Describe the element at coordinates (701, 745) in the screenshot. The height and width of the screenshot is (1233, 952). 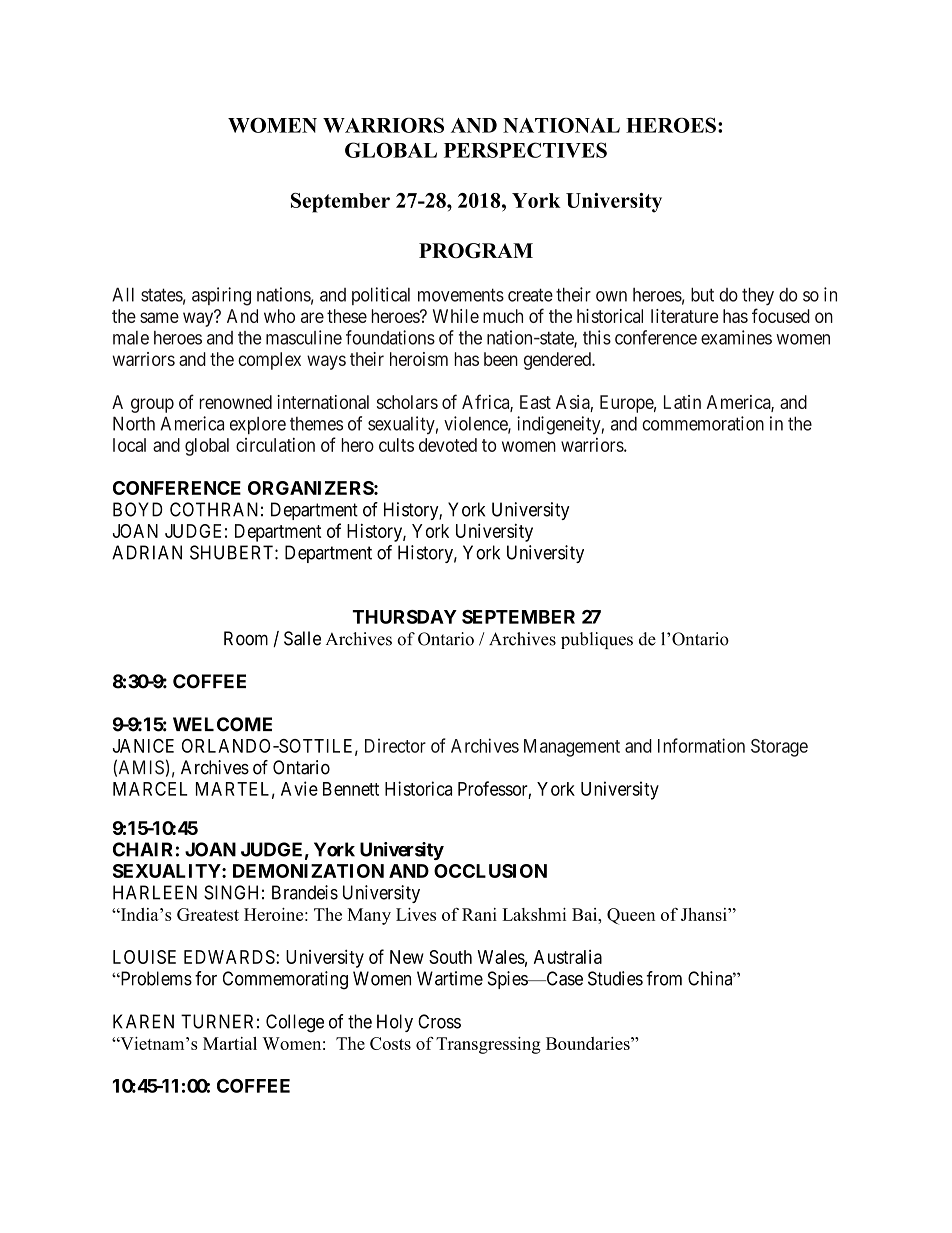
I see `Information` at that location.
